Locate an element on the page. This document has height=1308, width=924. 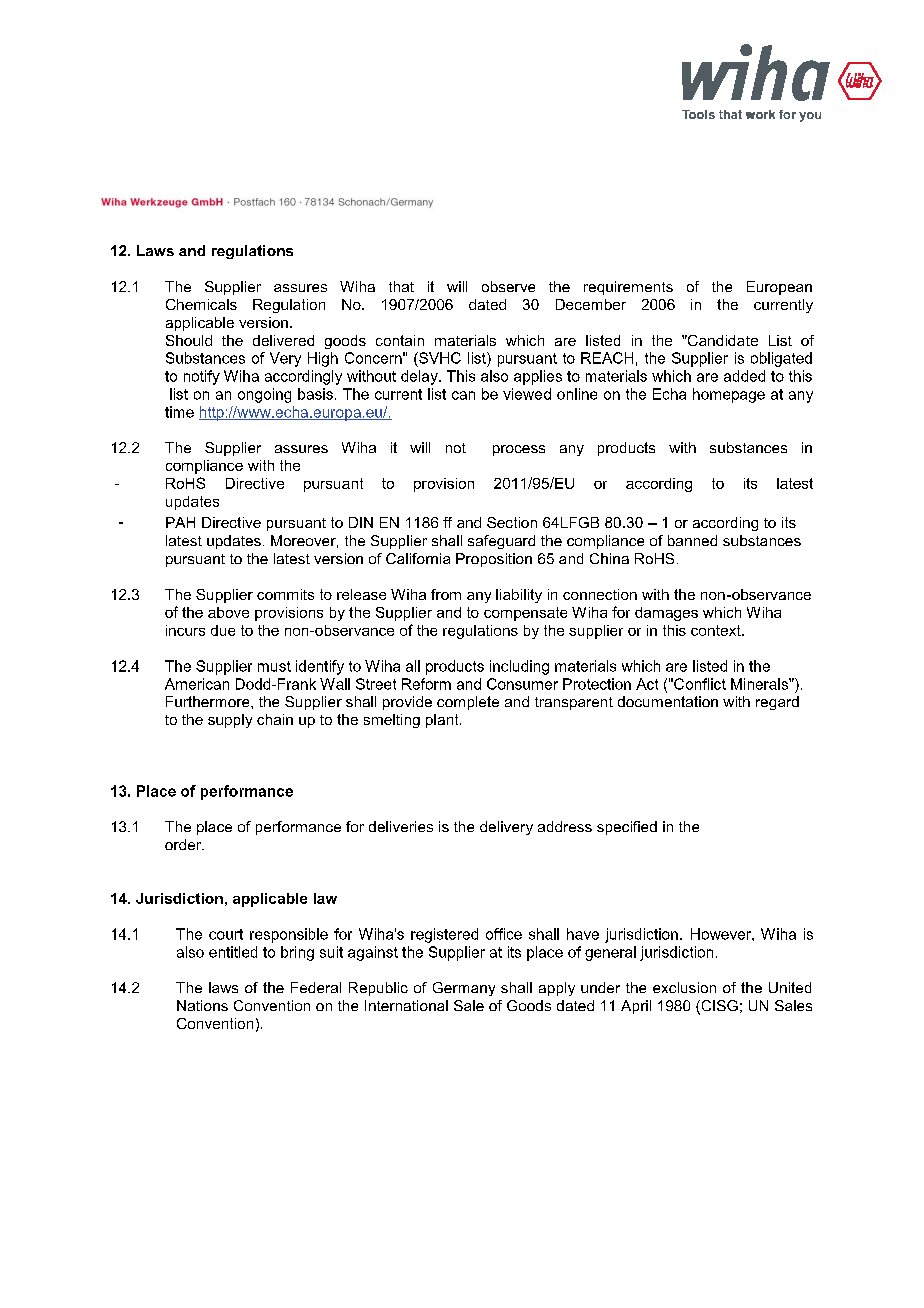
specified is located at coordinates (627, 828).
